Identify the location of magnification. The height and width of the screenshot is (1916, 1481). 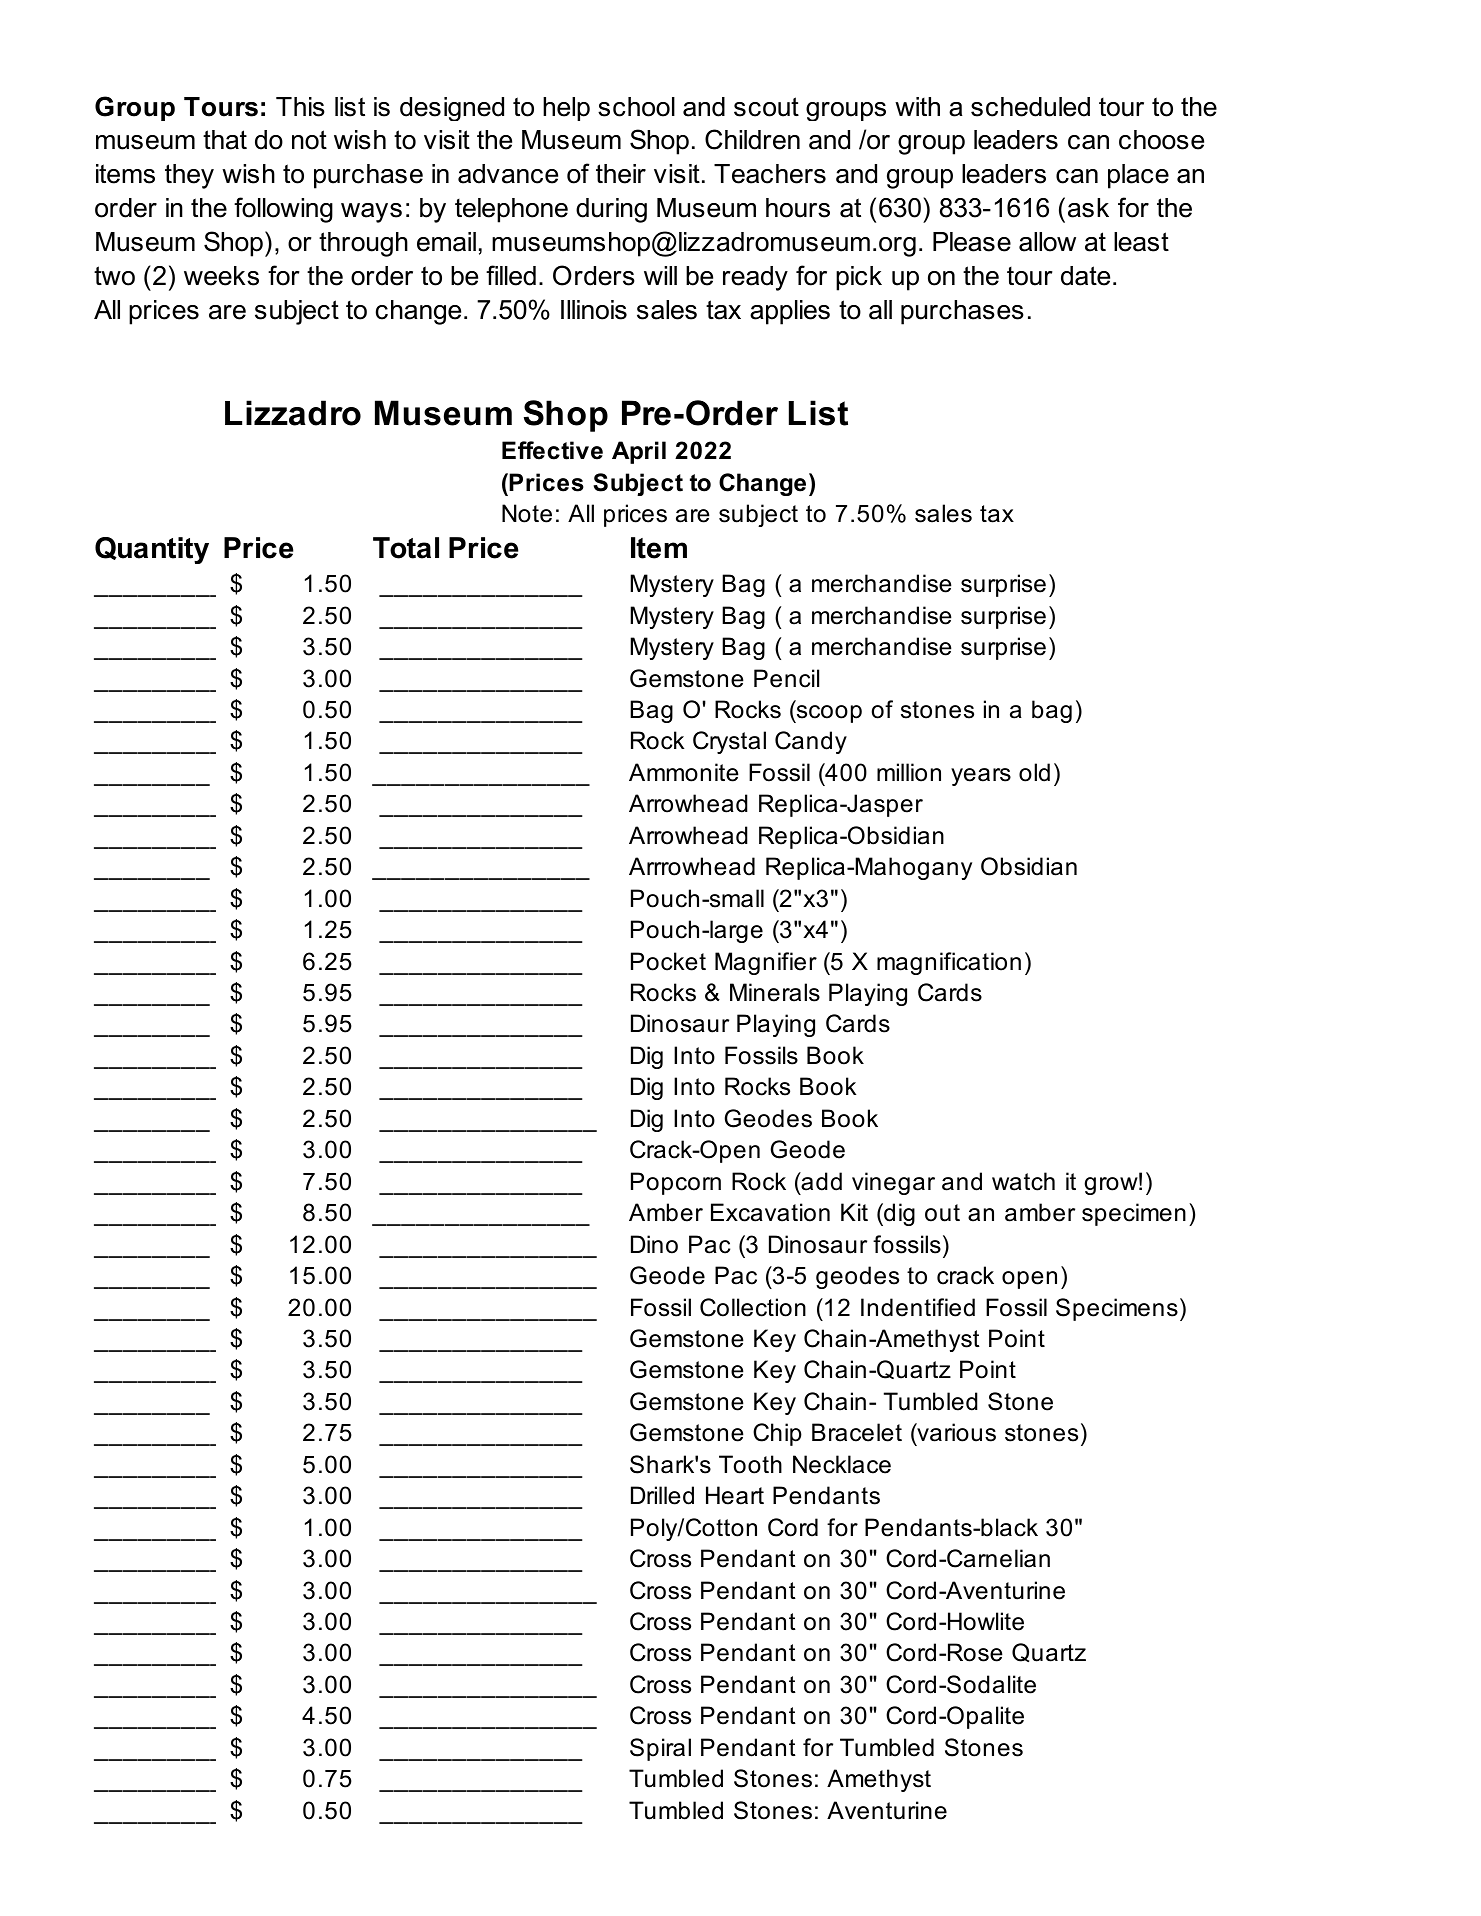
(949, 963).
